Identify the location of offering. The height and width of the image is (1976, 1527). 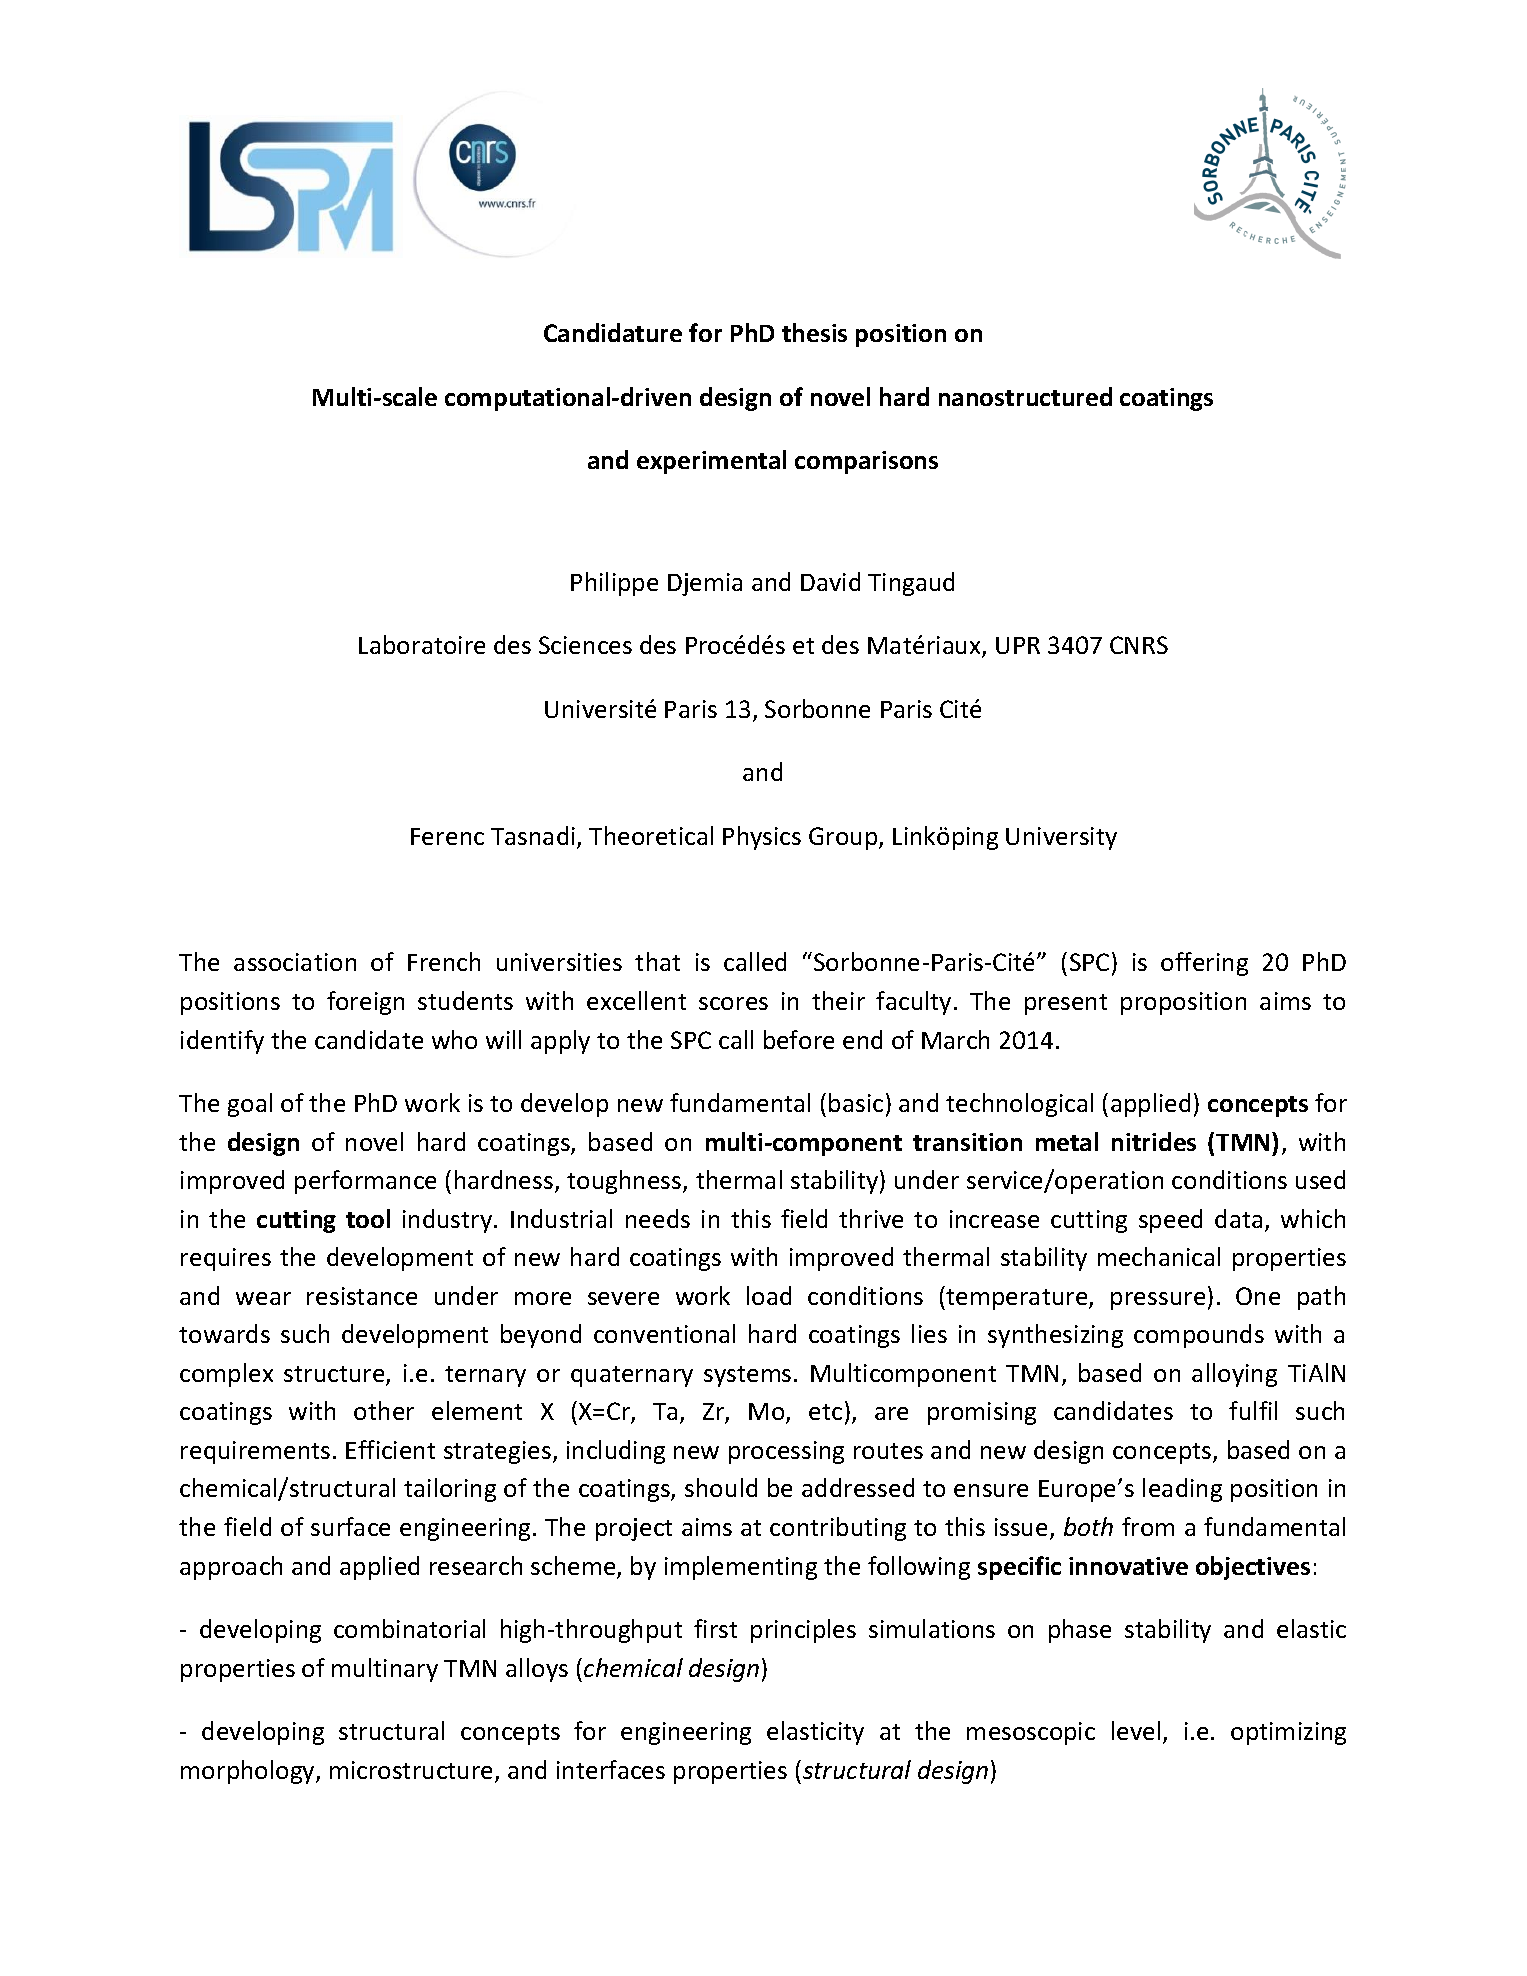
(1204, 964).
